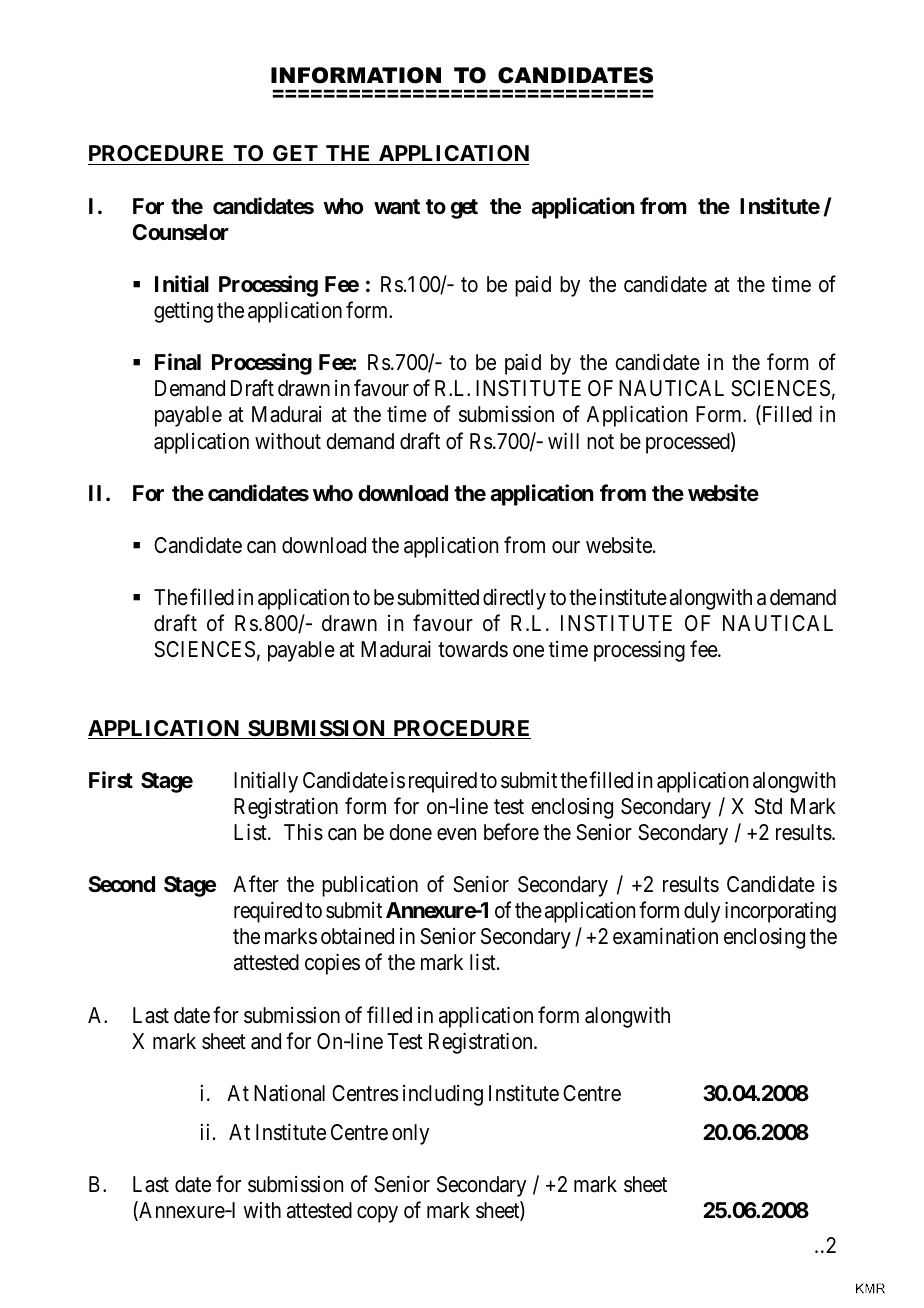 This document has height=1308, width=924. I want to click on First, so click(111, 780).
